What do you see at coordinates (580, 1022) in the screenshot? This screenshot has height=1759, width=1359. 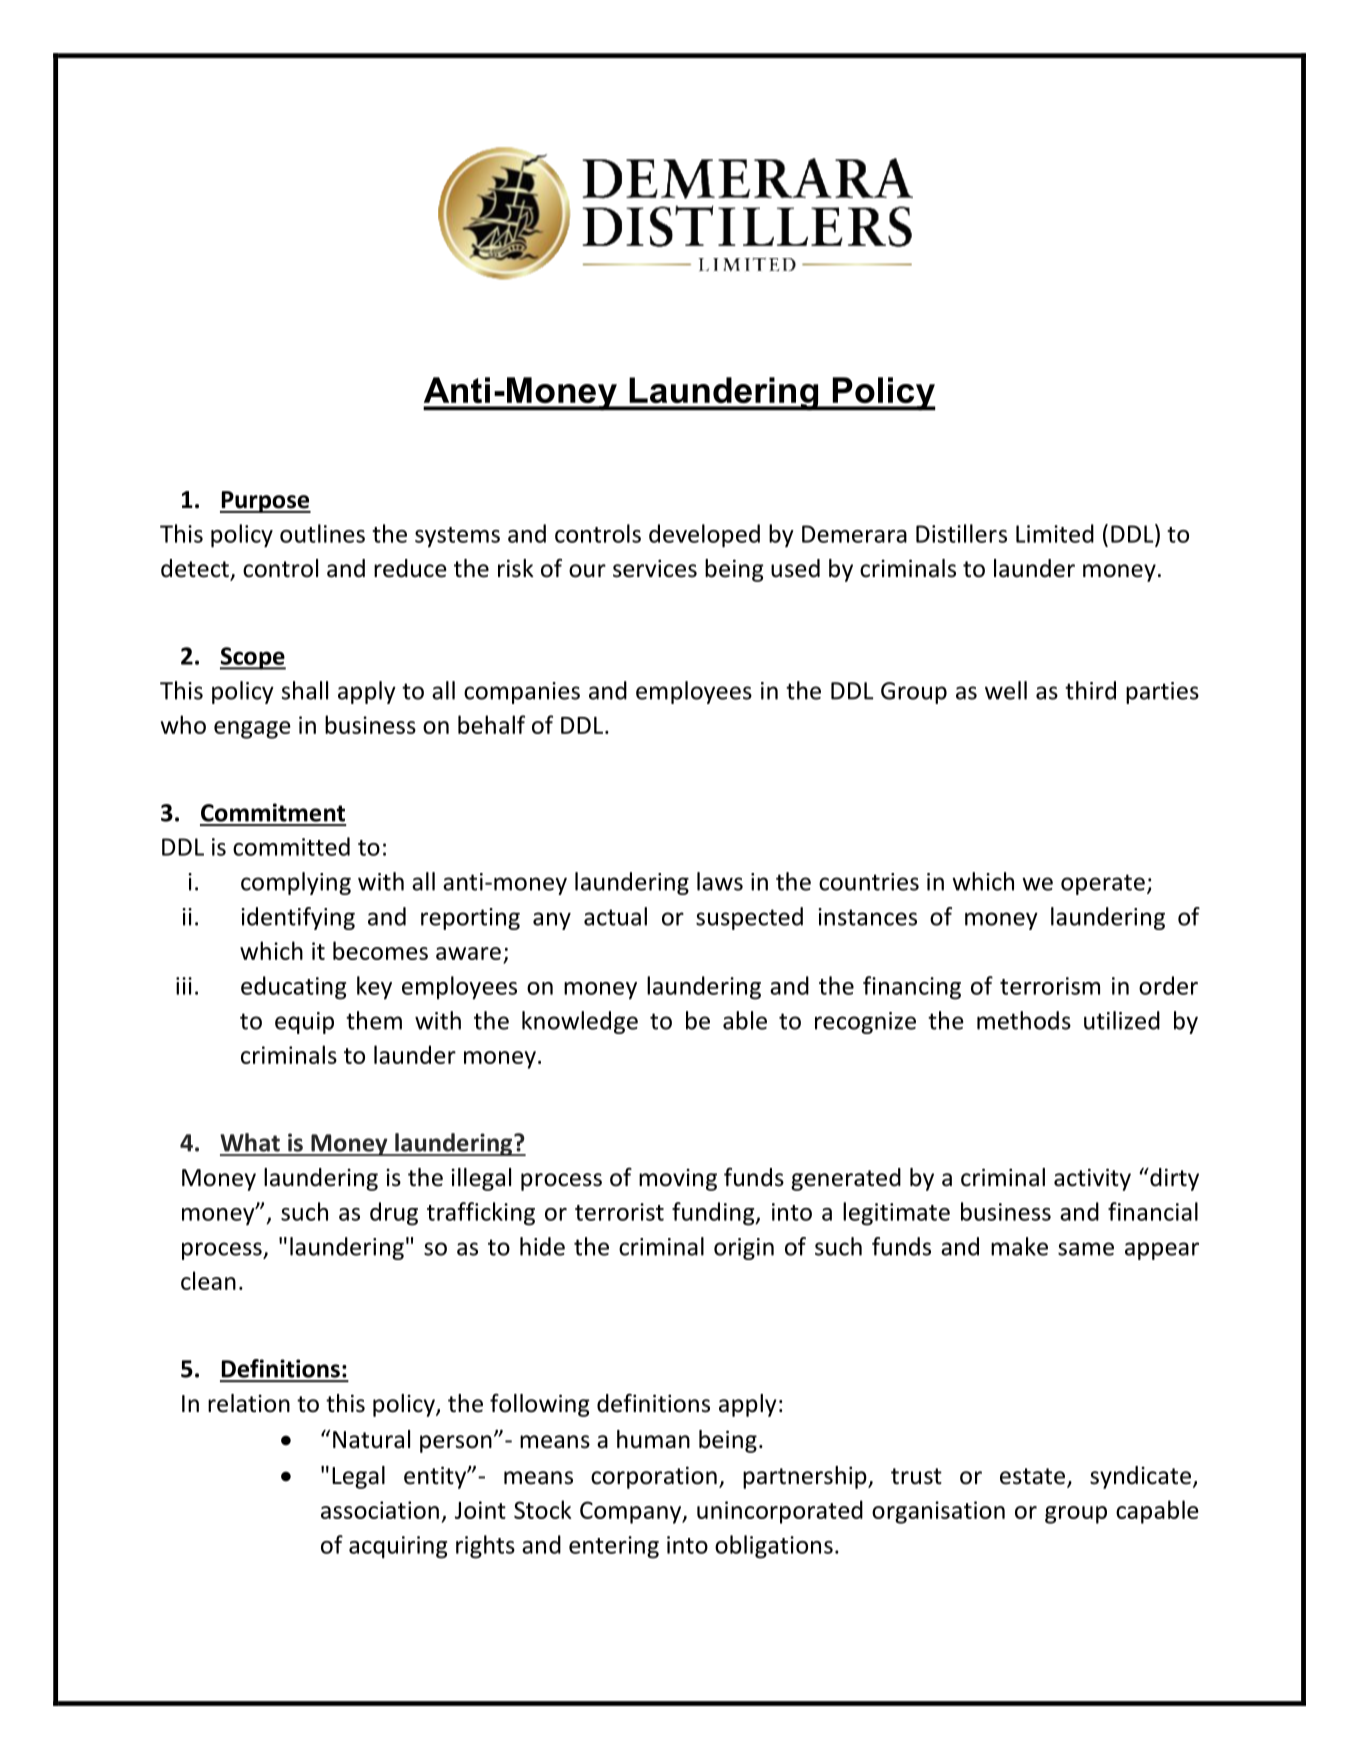 I see `knowledge` at bounding box center [580, 1022].
